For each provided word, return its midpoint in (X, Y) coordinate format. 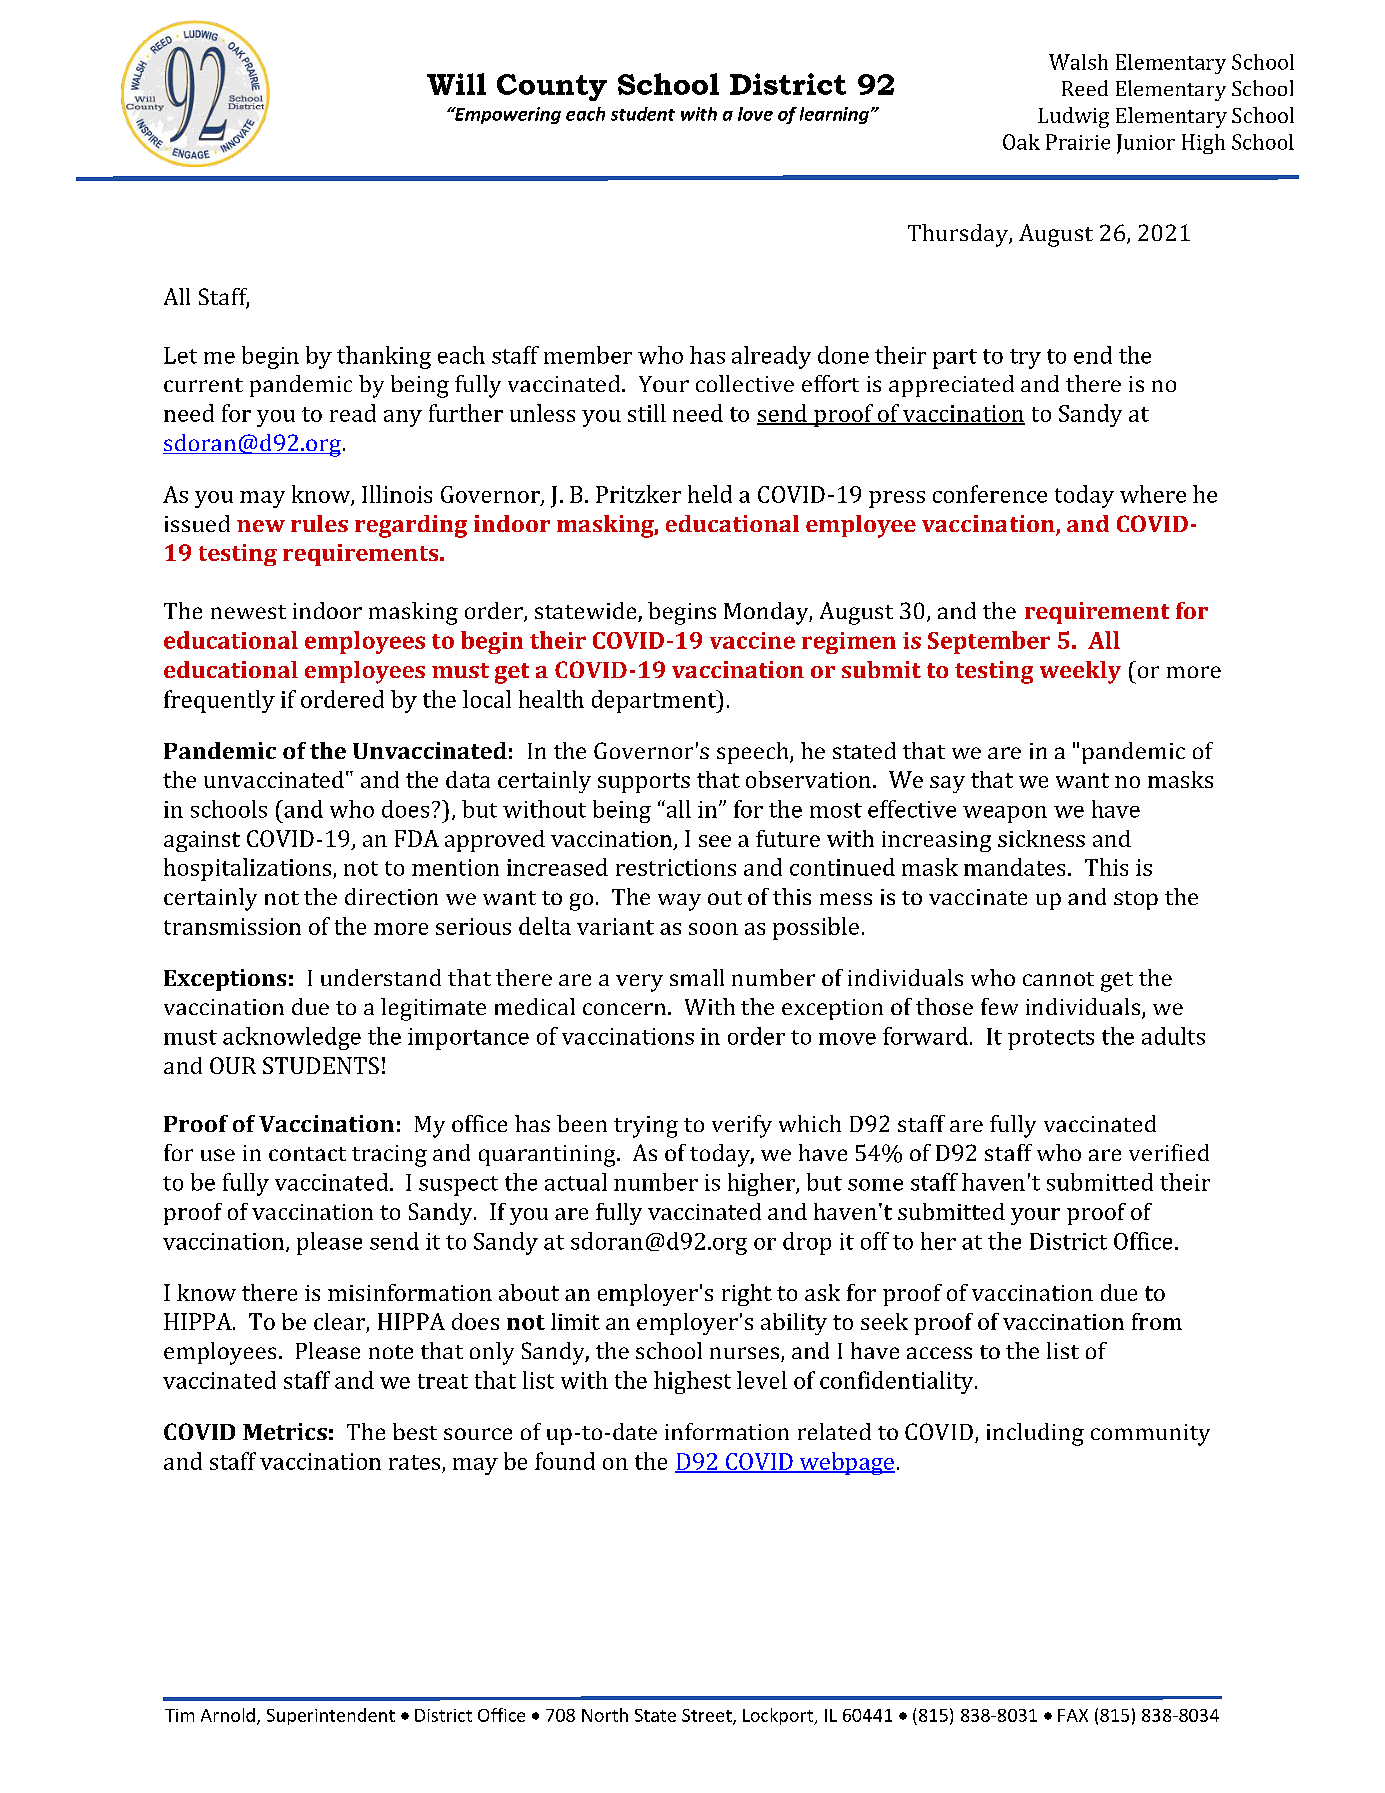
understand (381, 977)
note (391, 1352)
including (1035, 1434)
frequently (219, 701)
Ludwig (1073, 117)
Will (456, 84)
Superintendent (331, 1716)
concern (624, 1009)
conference (990, 494)
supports (644, 783)
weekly (1080, 672)
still (647, 413)
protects (1051, 1040)
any (403, 418)
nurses (746, 1354)
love (755, 114)
